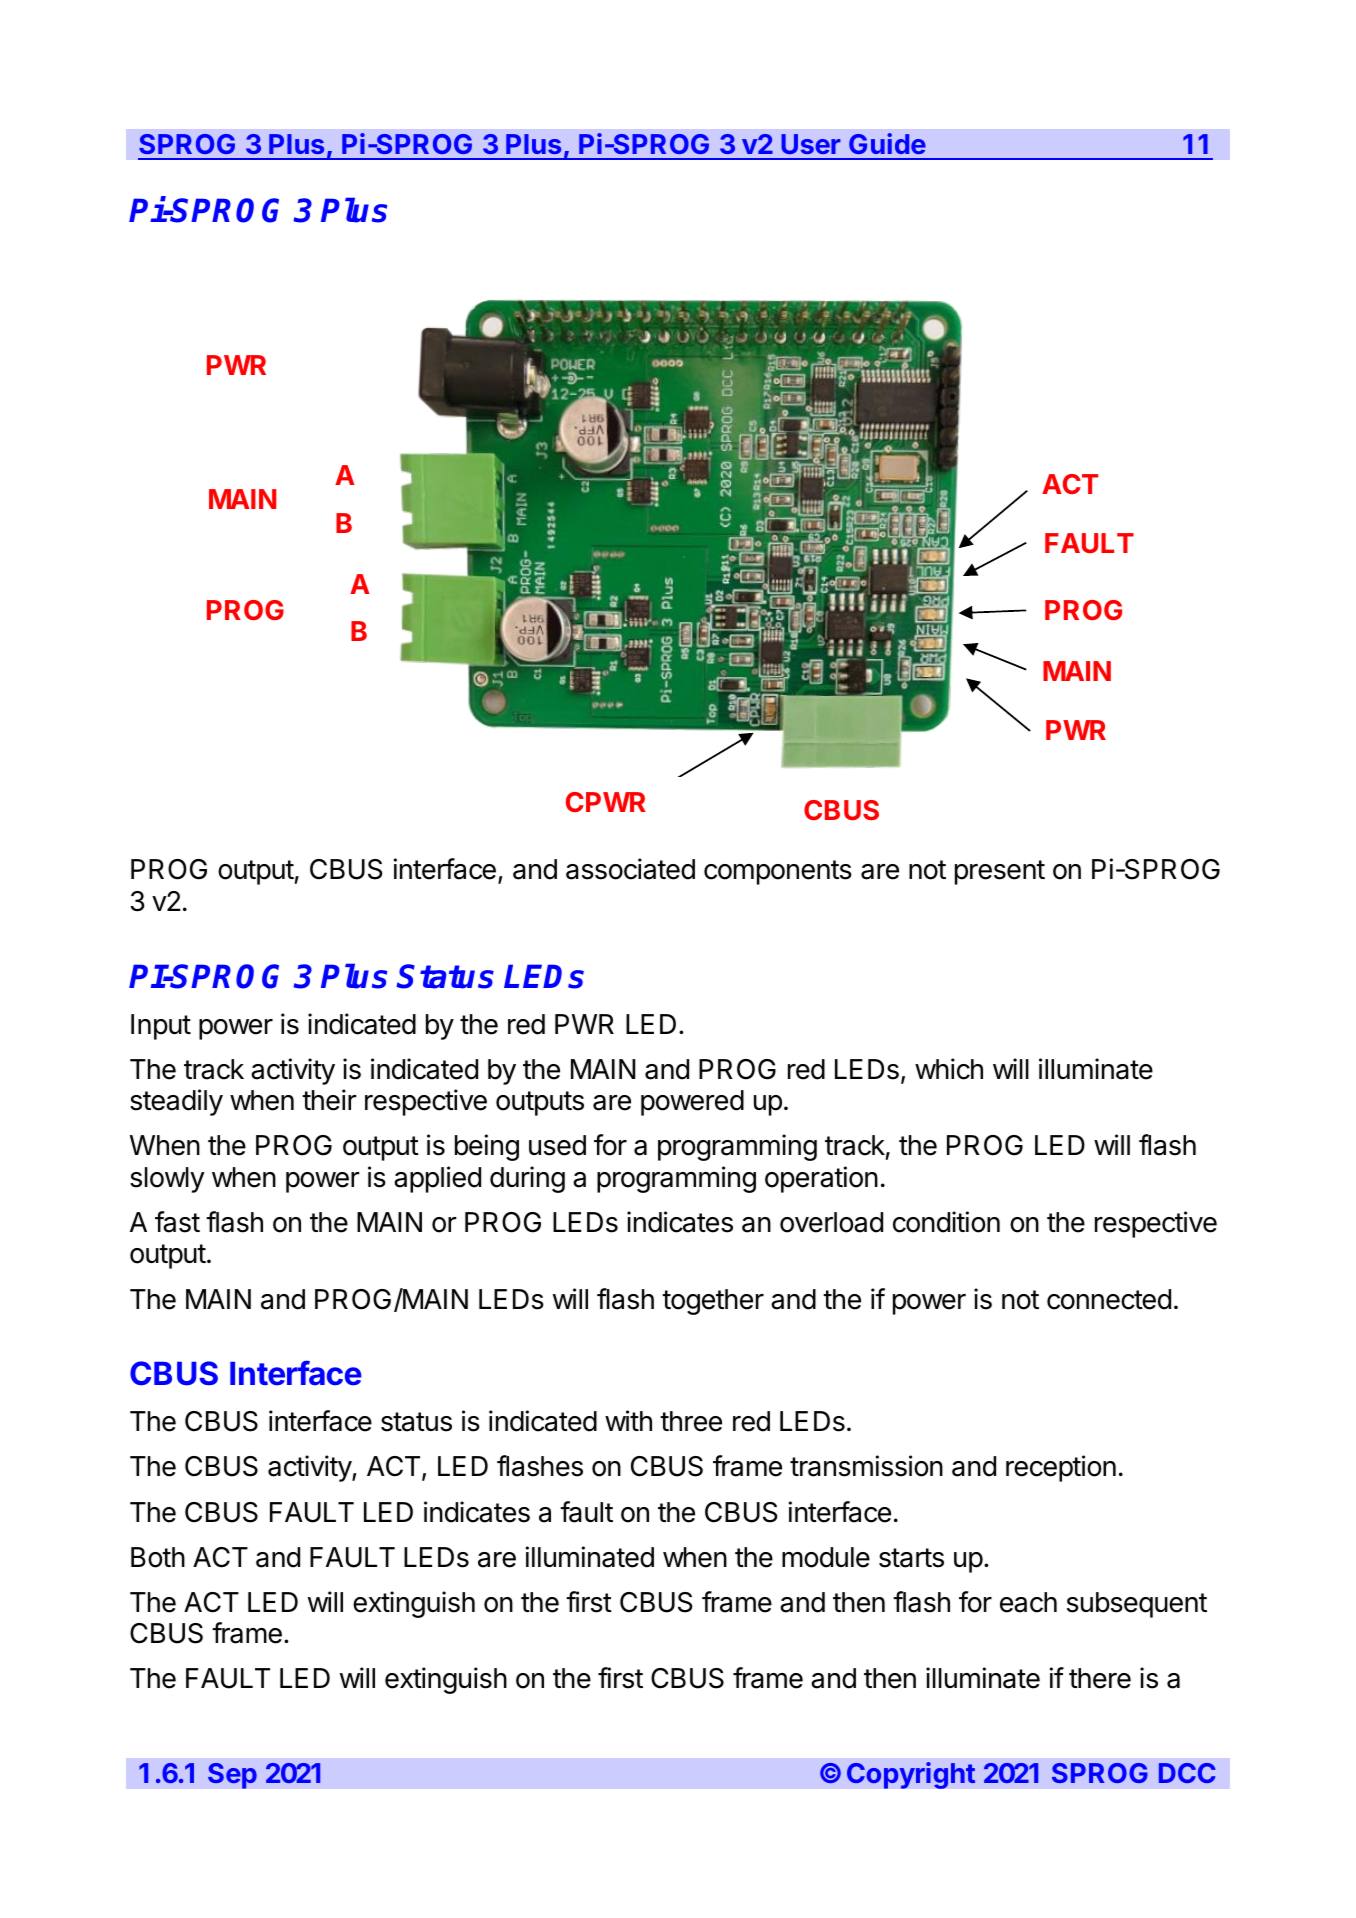 This page has width=1356, height=1918. What do you see at coordinates (232, 1776) in the page?
I see `Sep` at bounding box center [232, 1776].
